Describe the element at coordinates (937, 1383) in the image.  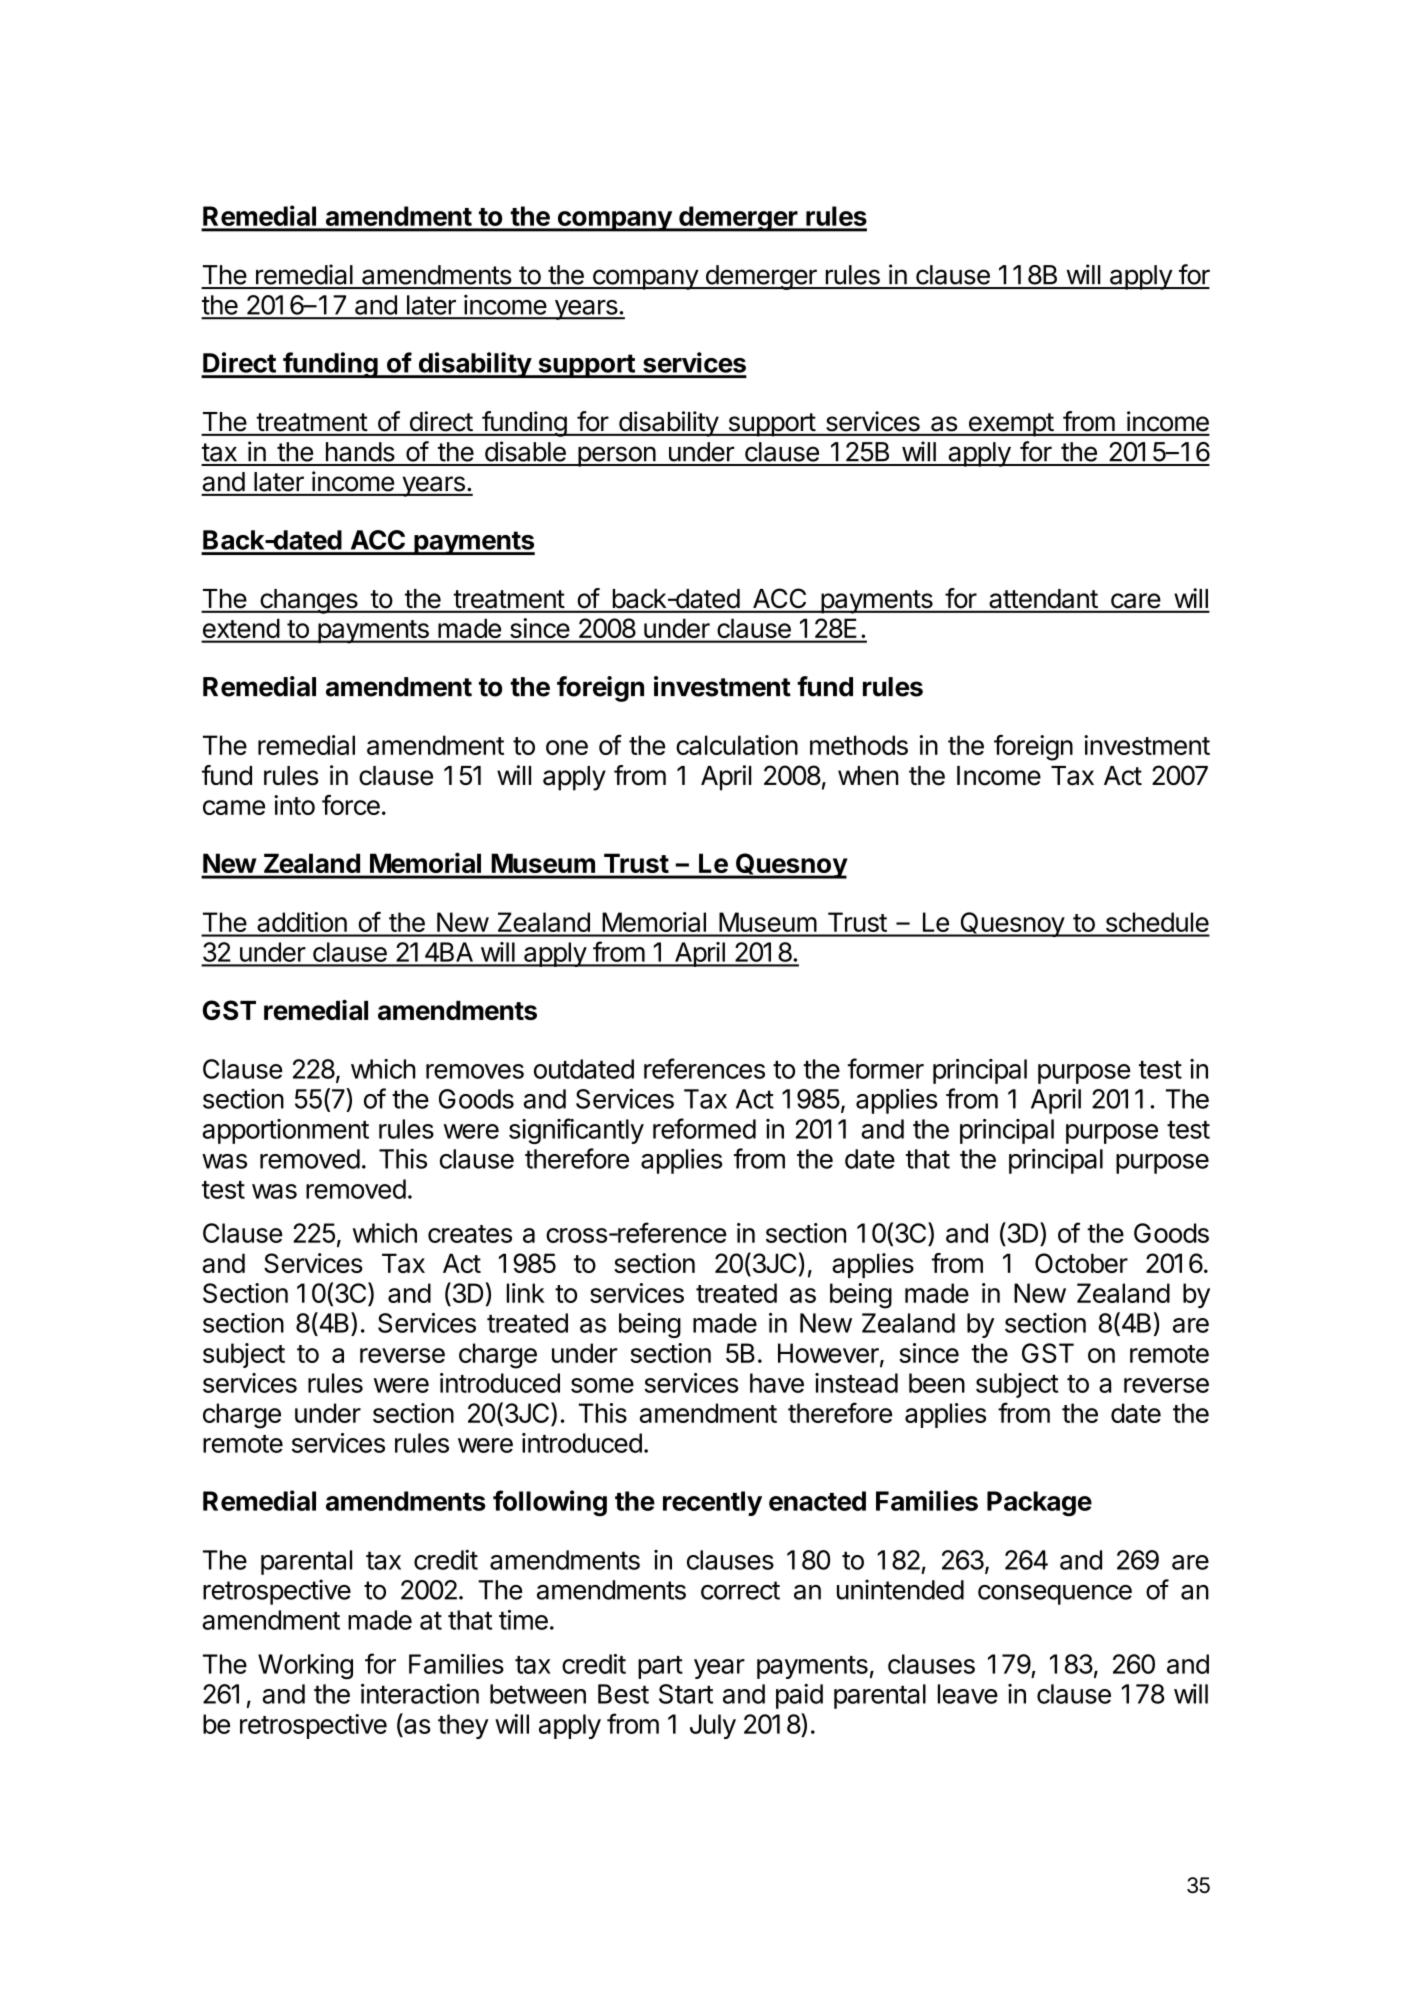
I see `been` at that location.
